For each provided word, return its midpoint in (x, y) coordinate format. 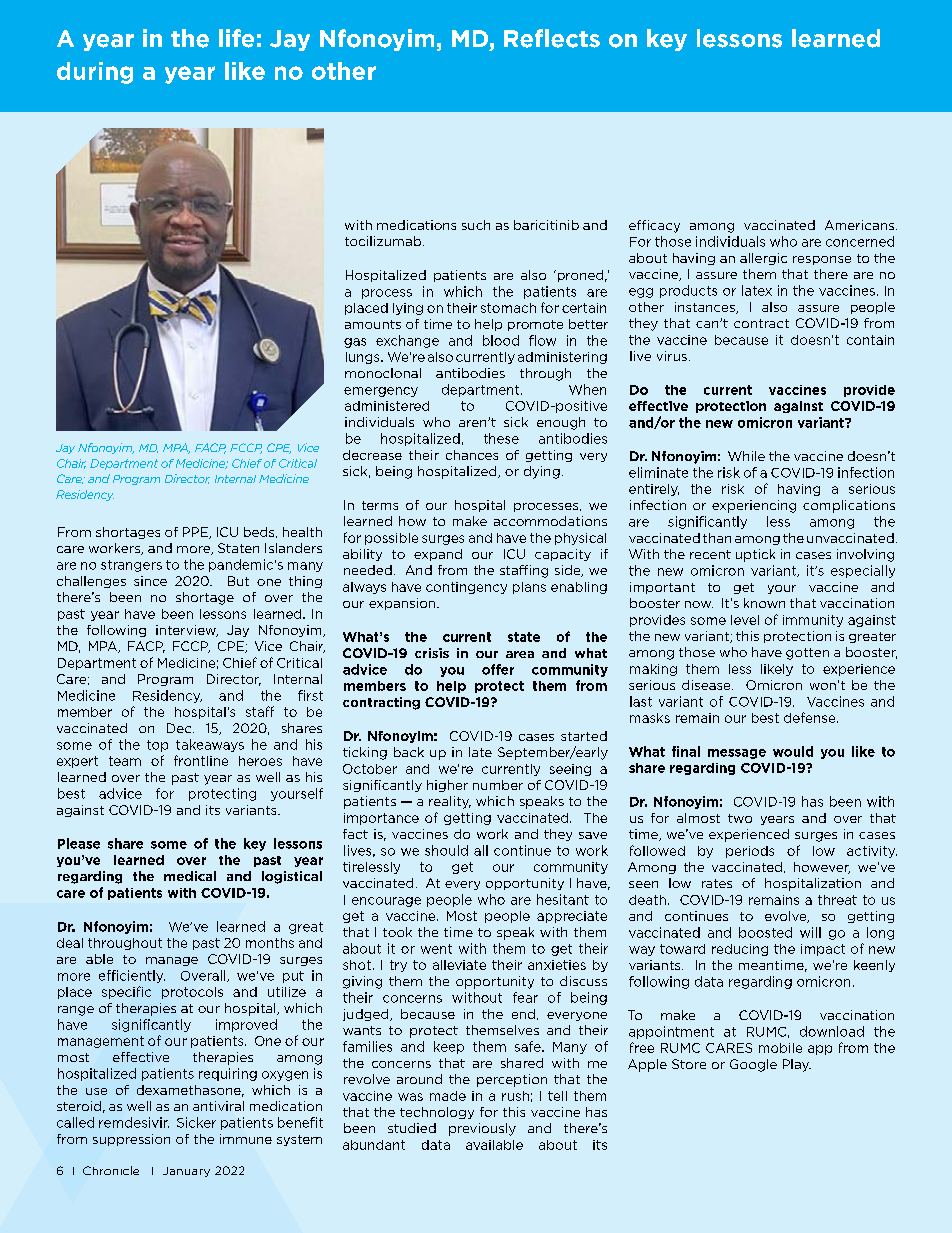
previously (482, 1129)
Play (797, 1065)
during (95, 73)
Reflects (552, 38)
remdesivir (134, 1122)
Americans (859, 225)
